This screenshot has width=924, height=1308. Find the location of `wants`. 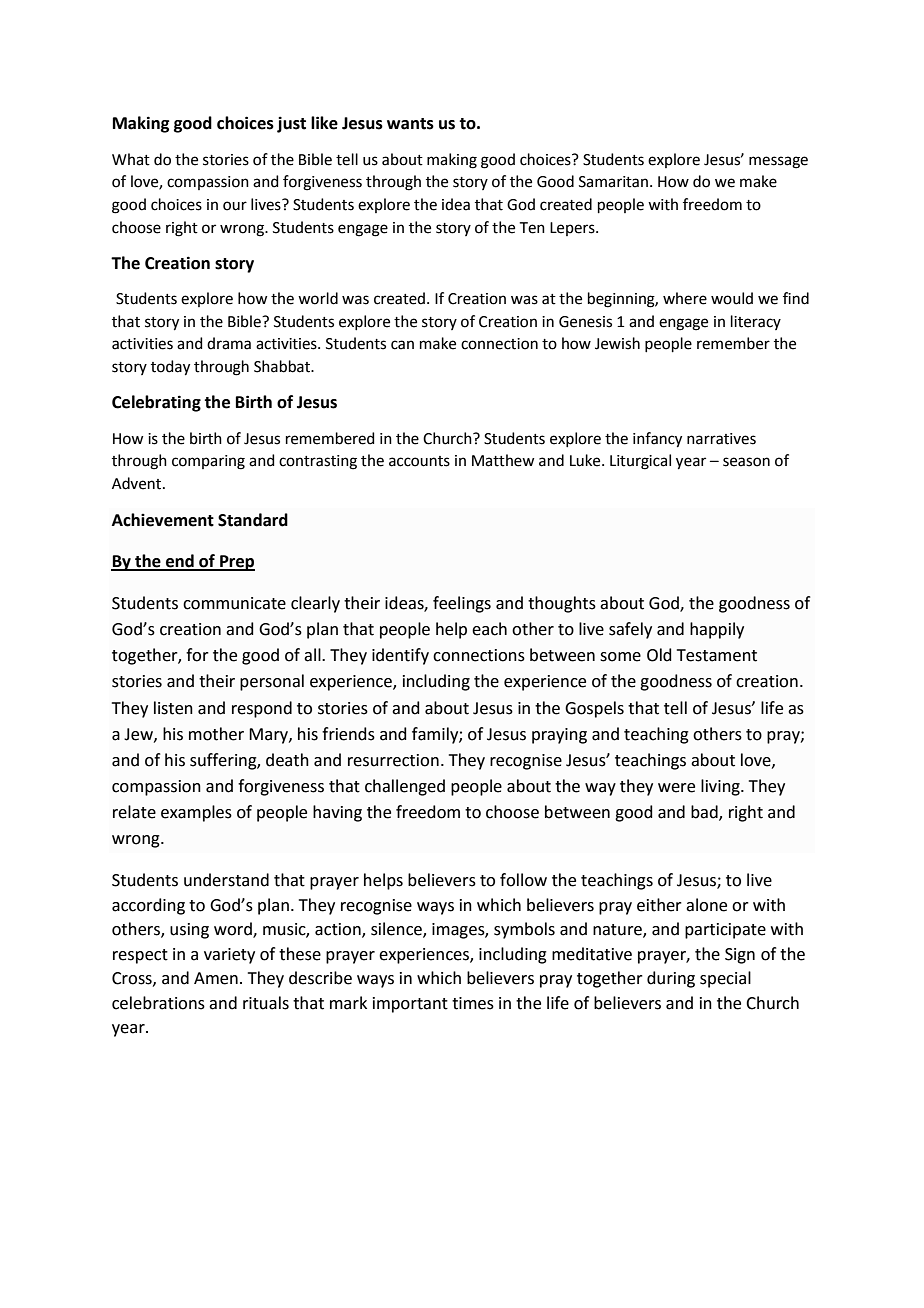

wants is located at coordinates (410, 124).
